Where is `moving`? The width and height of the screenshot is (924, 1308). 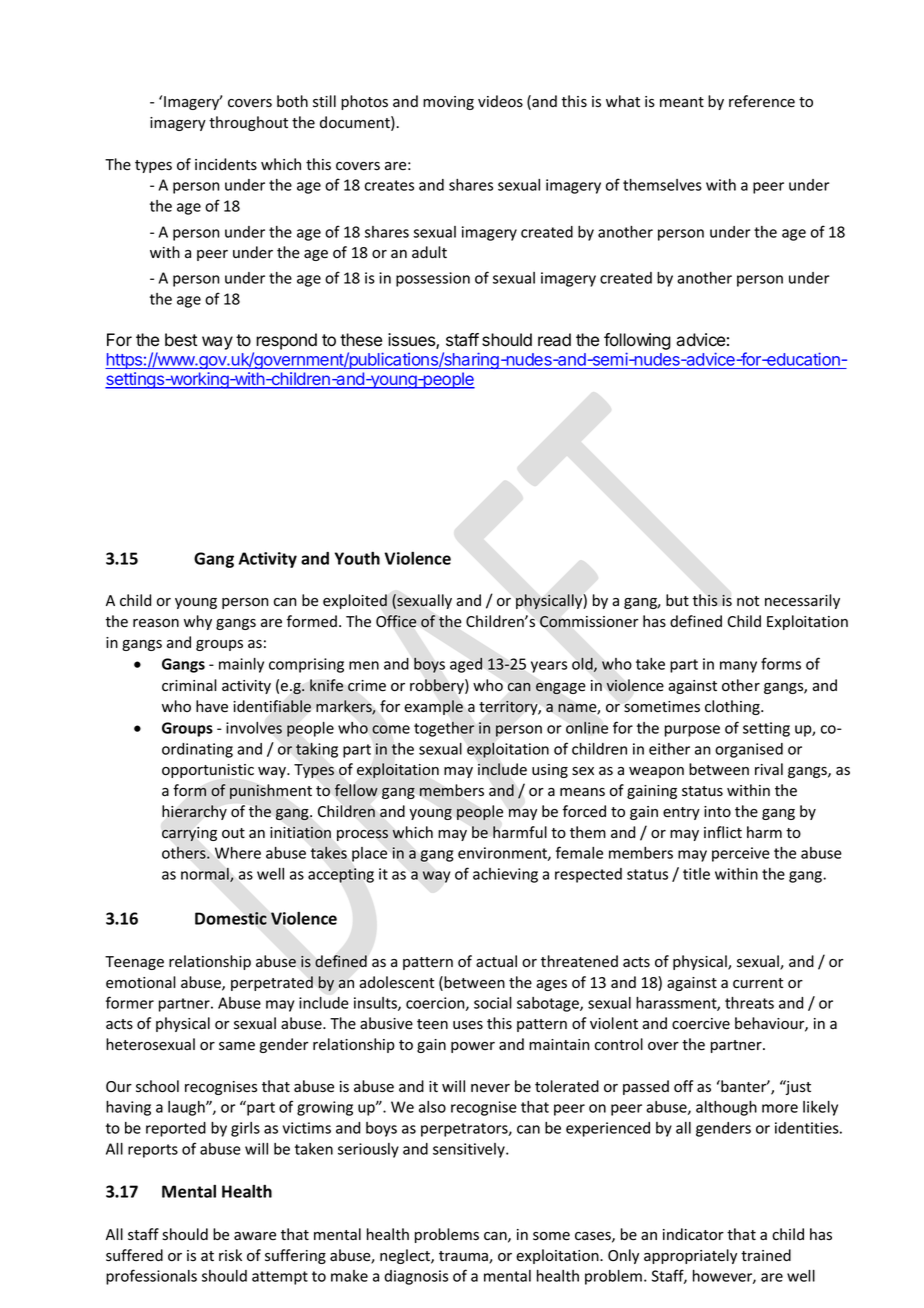 moving is located at coordinates (448, 103).
